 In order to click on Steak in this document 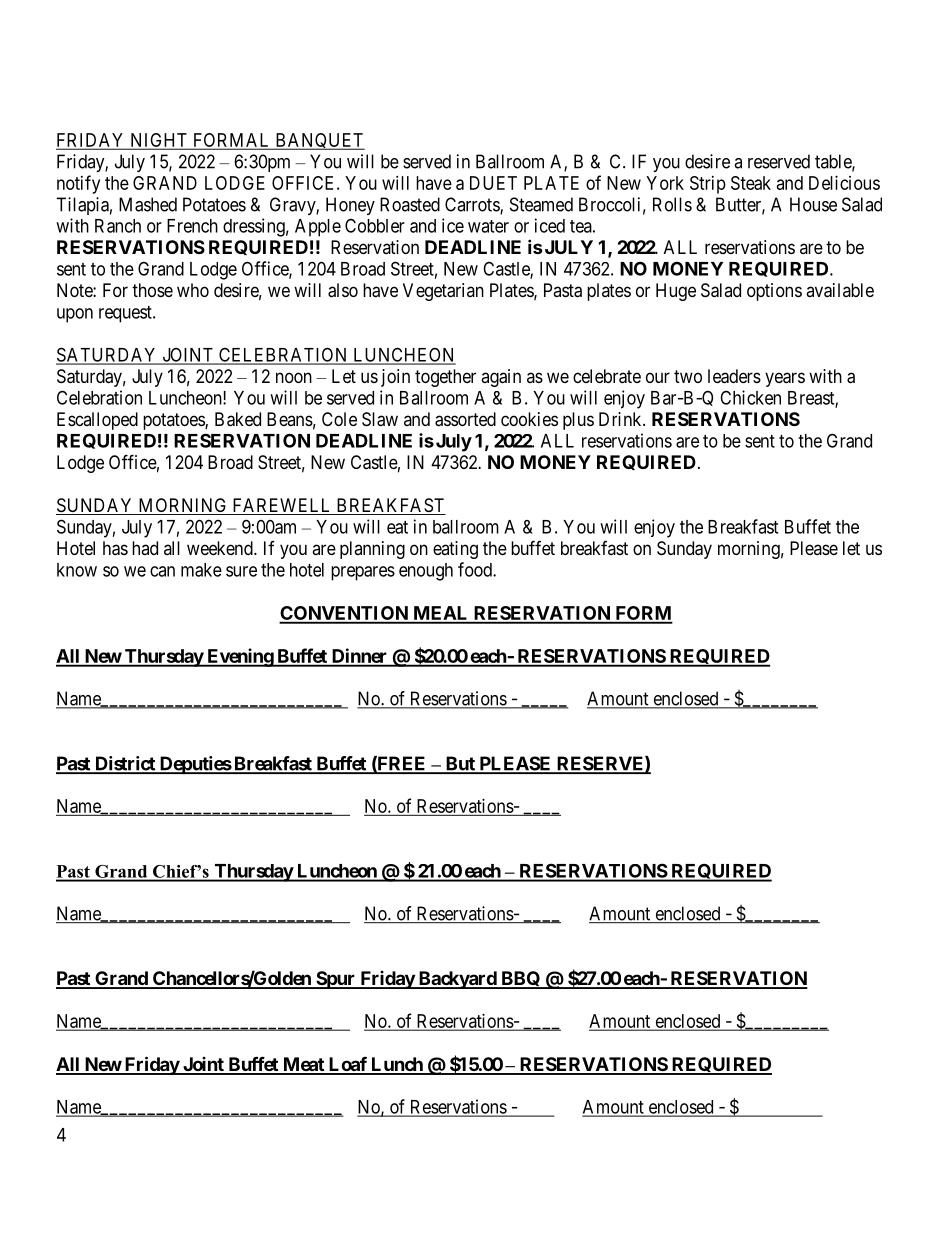, I will do `click(751, 183)`.
